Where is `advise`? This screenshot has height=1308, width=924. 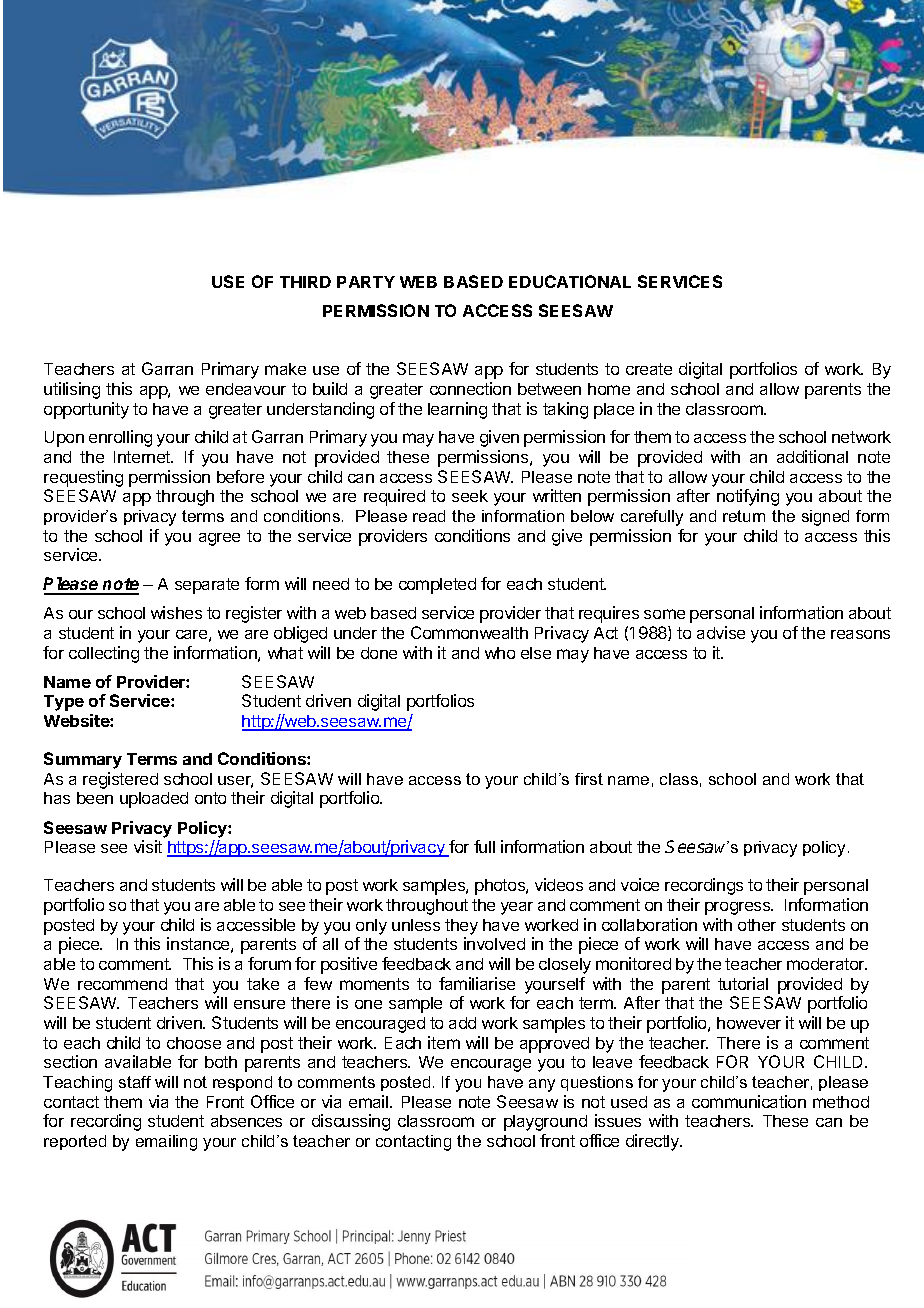 advise is located at coordinates (721, 632).
